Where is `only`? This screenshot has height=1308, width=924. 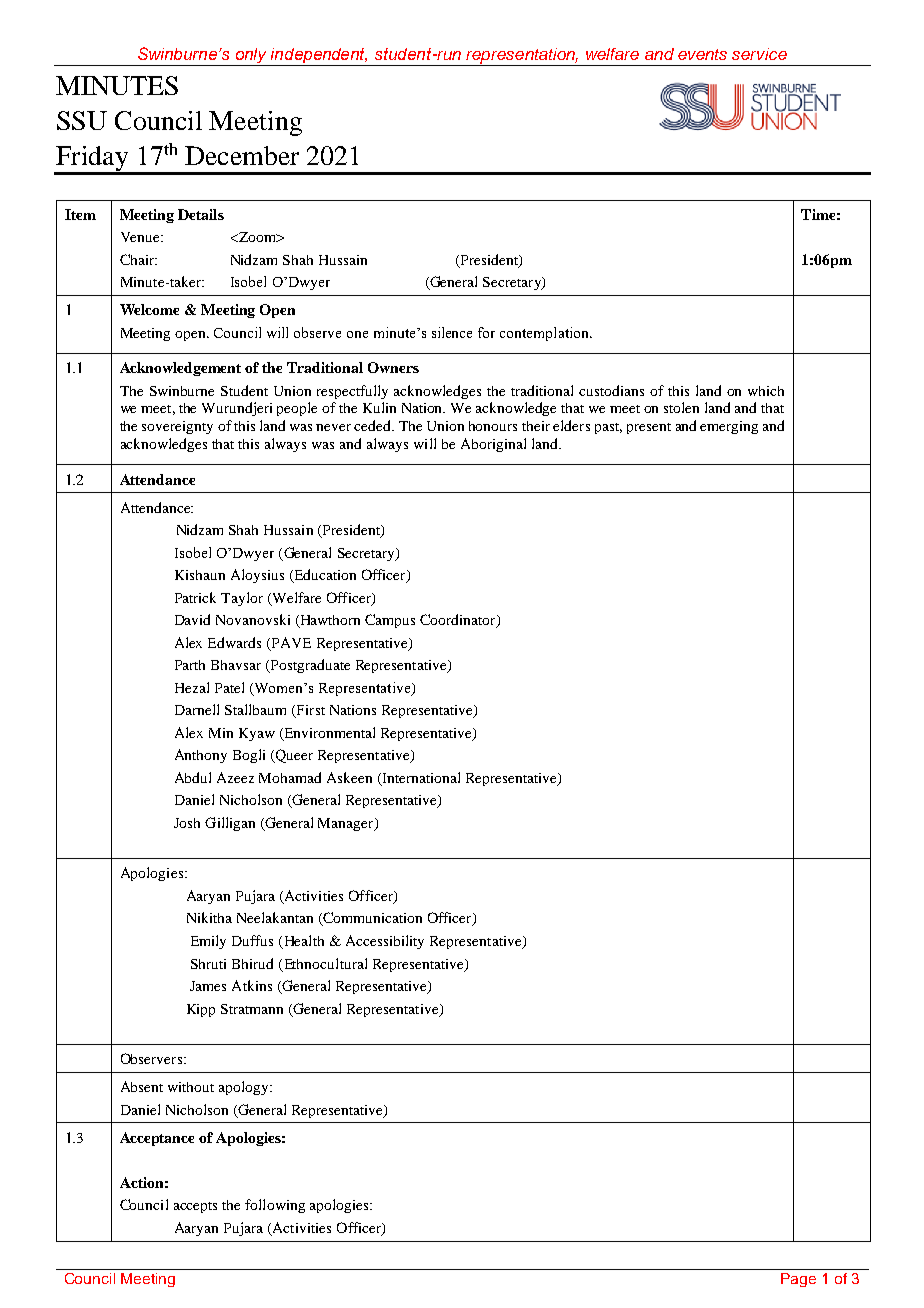 only is located at coordinates (251, 57).
